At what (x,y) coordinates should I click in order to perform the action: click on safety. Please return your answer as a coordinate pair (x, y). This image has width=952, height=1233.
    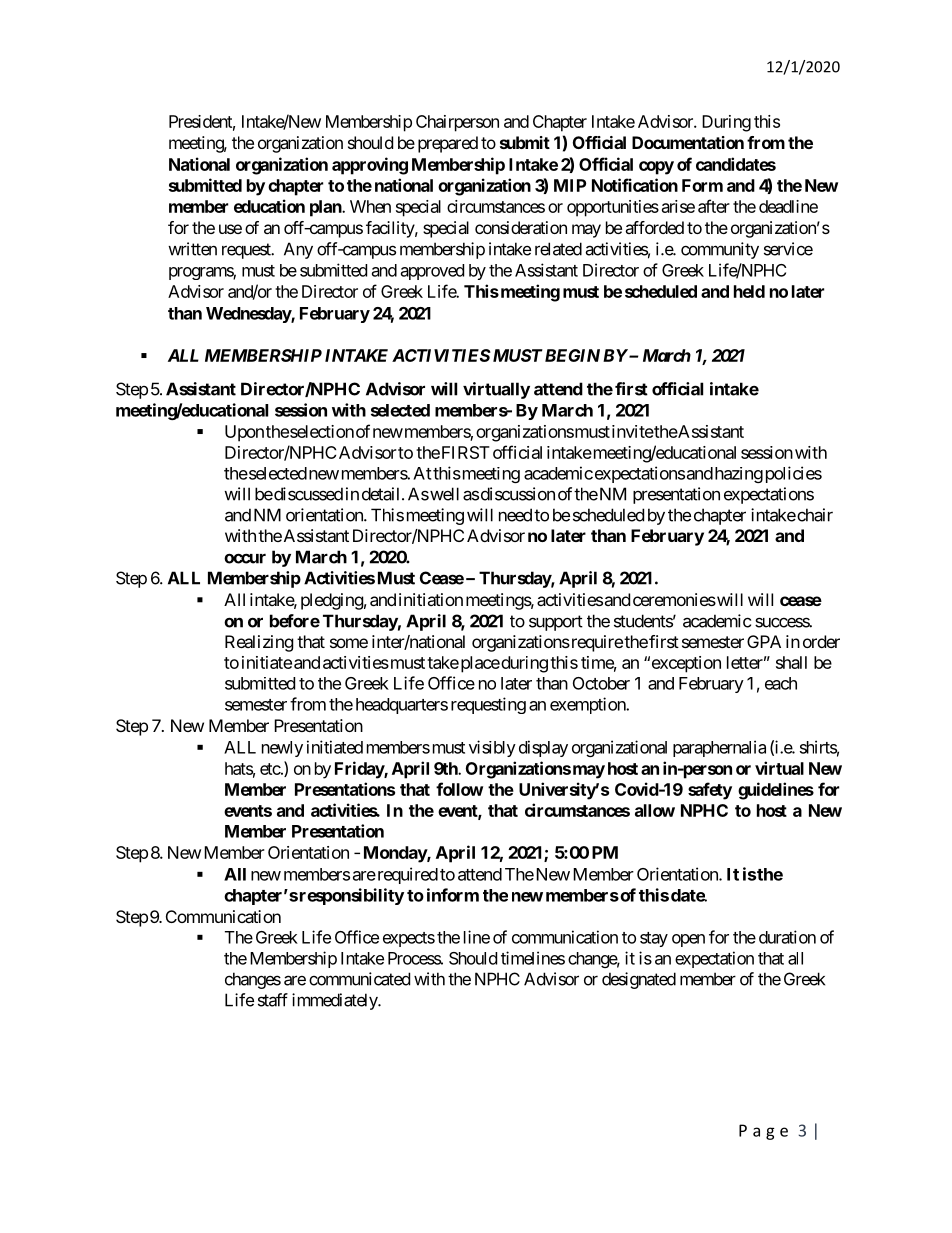
    Looking at the image, I should click on (710, 791).
